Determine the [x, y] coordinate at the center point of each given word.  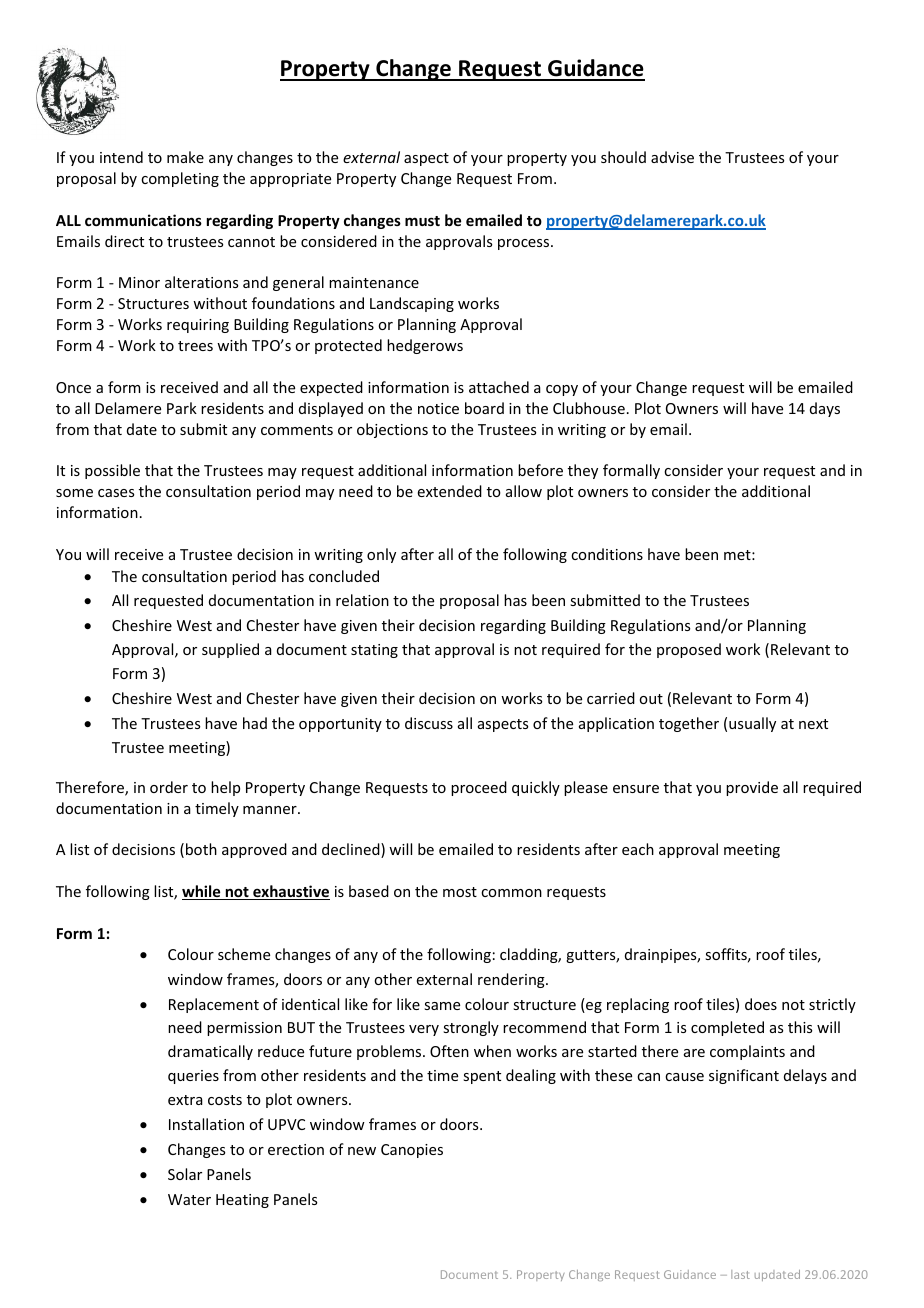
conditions [607, 554]
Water [189, 1199]
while [202, 892]
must [422, 221]
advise [672, 157]
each [638, 849]
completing [180, 179]
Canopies [412, 1151]
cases [116, 493]
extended [450, 491]
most [460, 892]
